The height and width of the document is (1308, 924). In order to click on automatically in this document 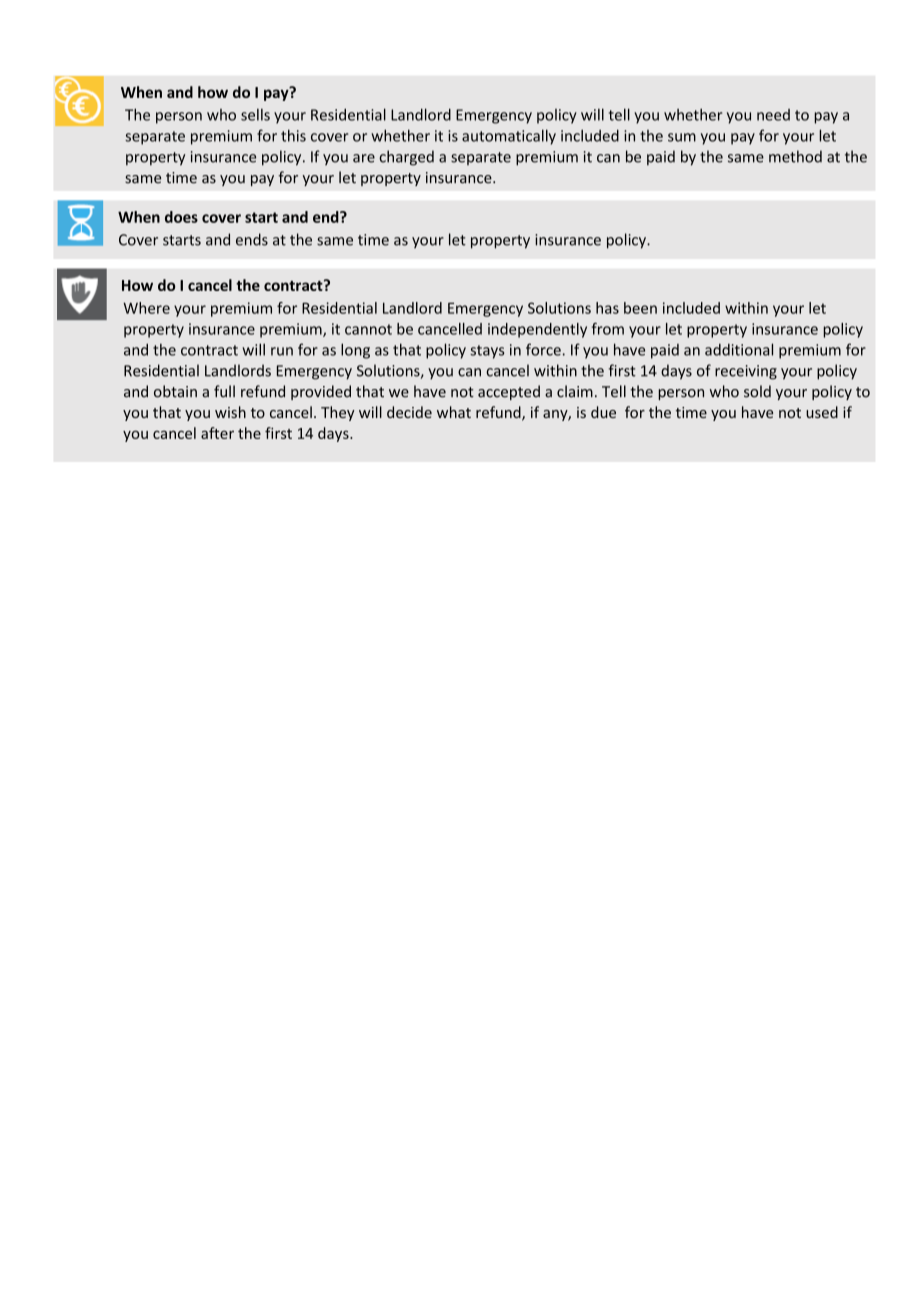, I will do `click(509, 137)`.
